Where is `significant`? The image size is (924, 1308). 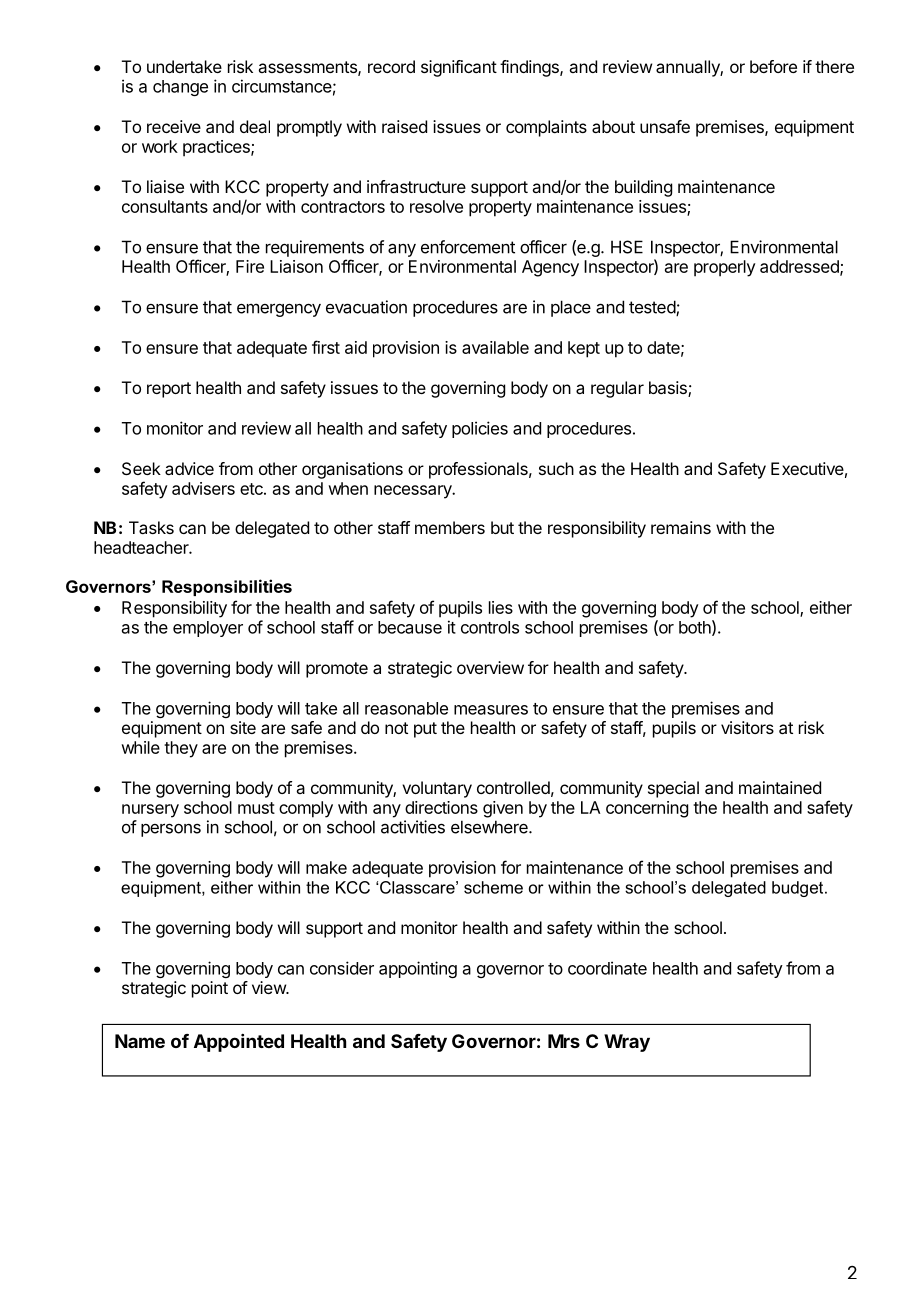
significant is located at coordinates (459, 68).
